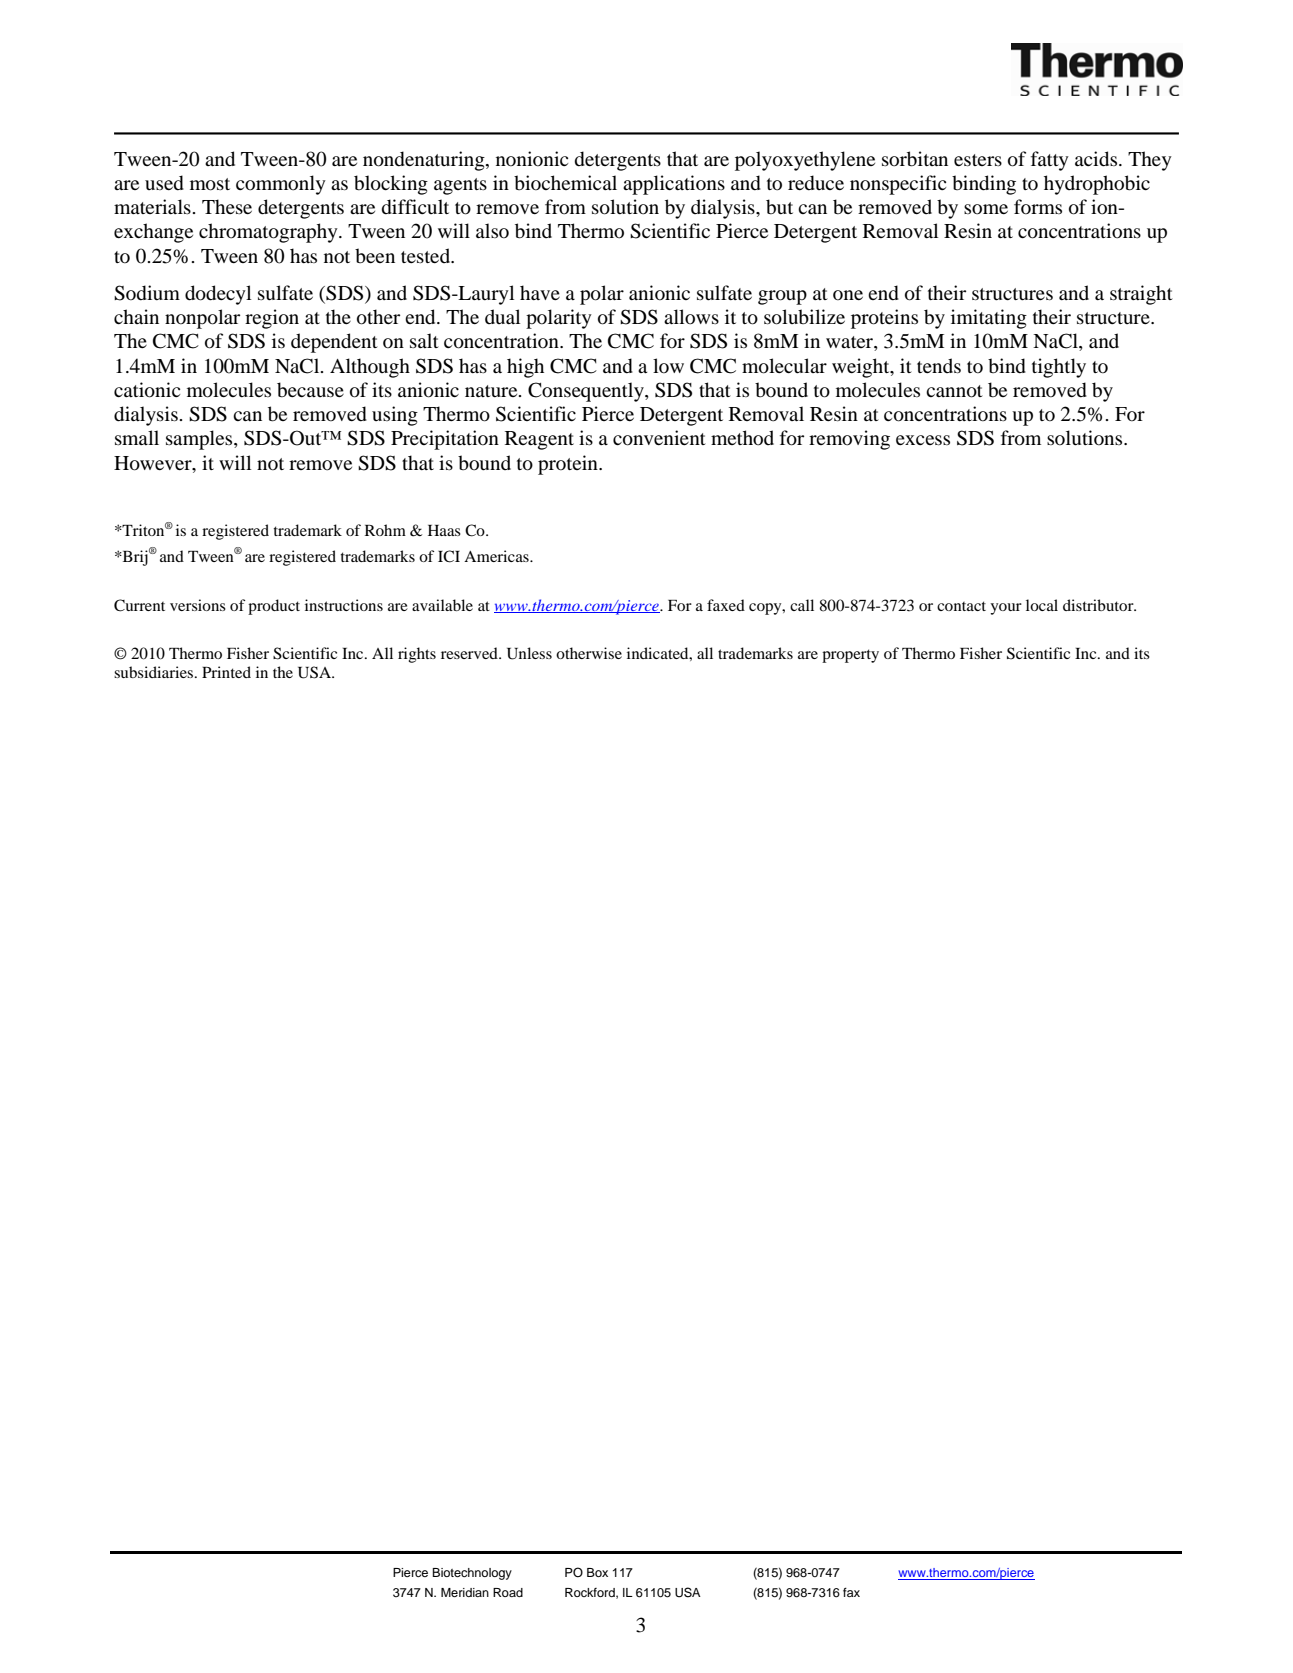 The width and height of the screenshot is (1293, 1673). Describe the element at coordinates (674, 185) in the screenshot. I see `applications` at that location.
